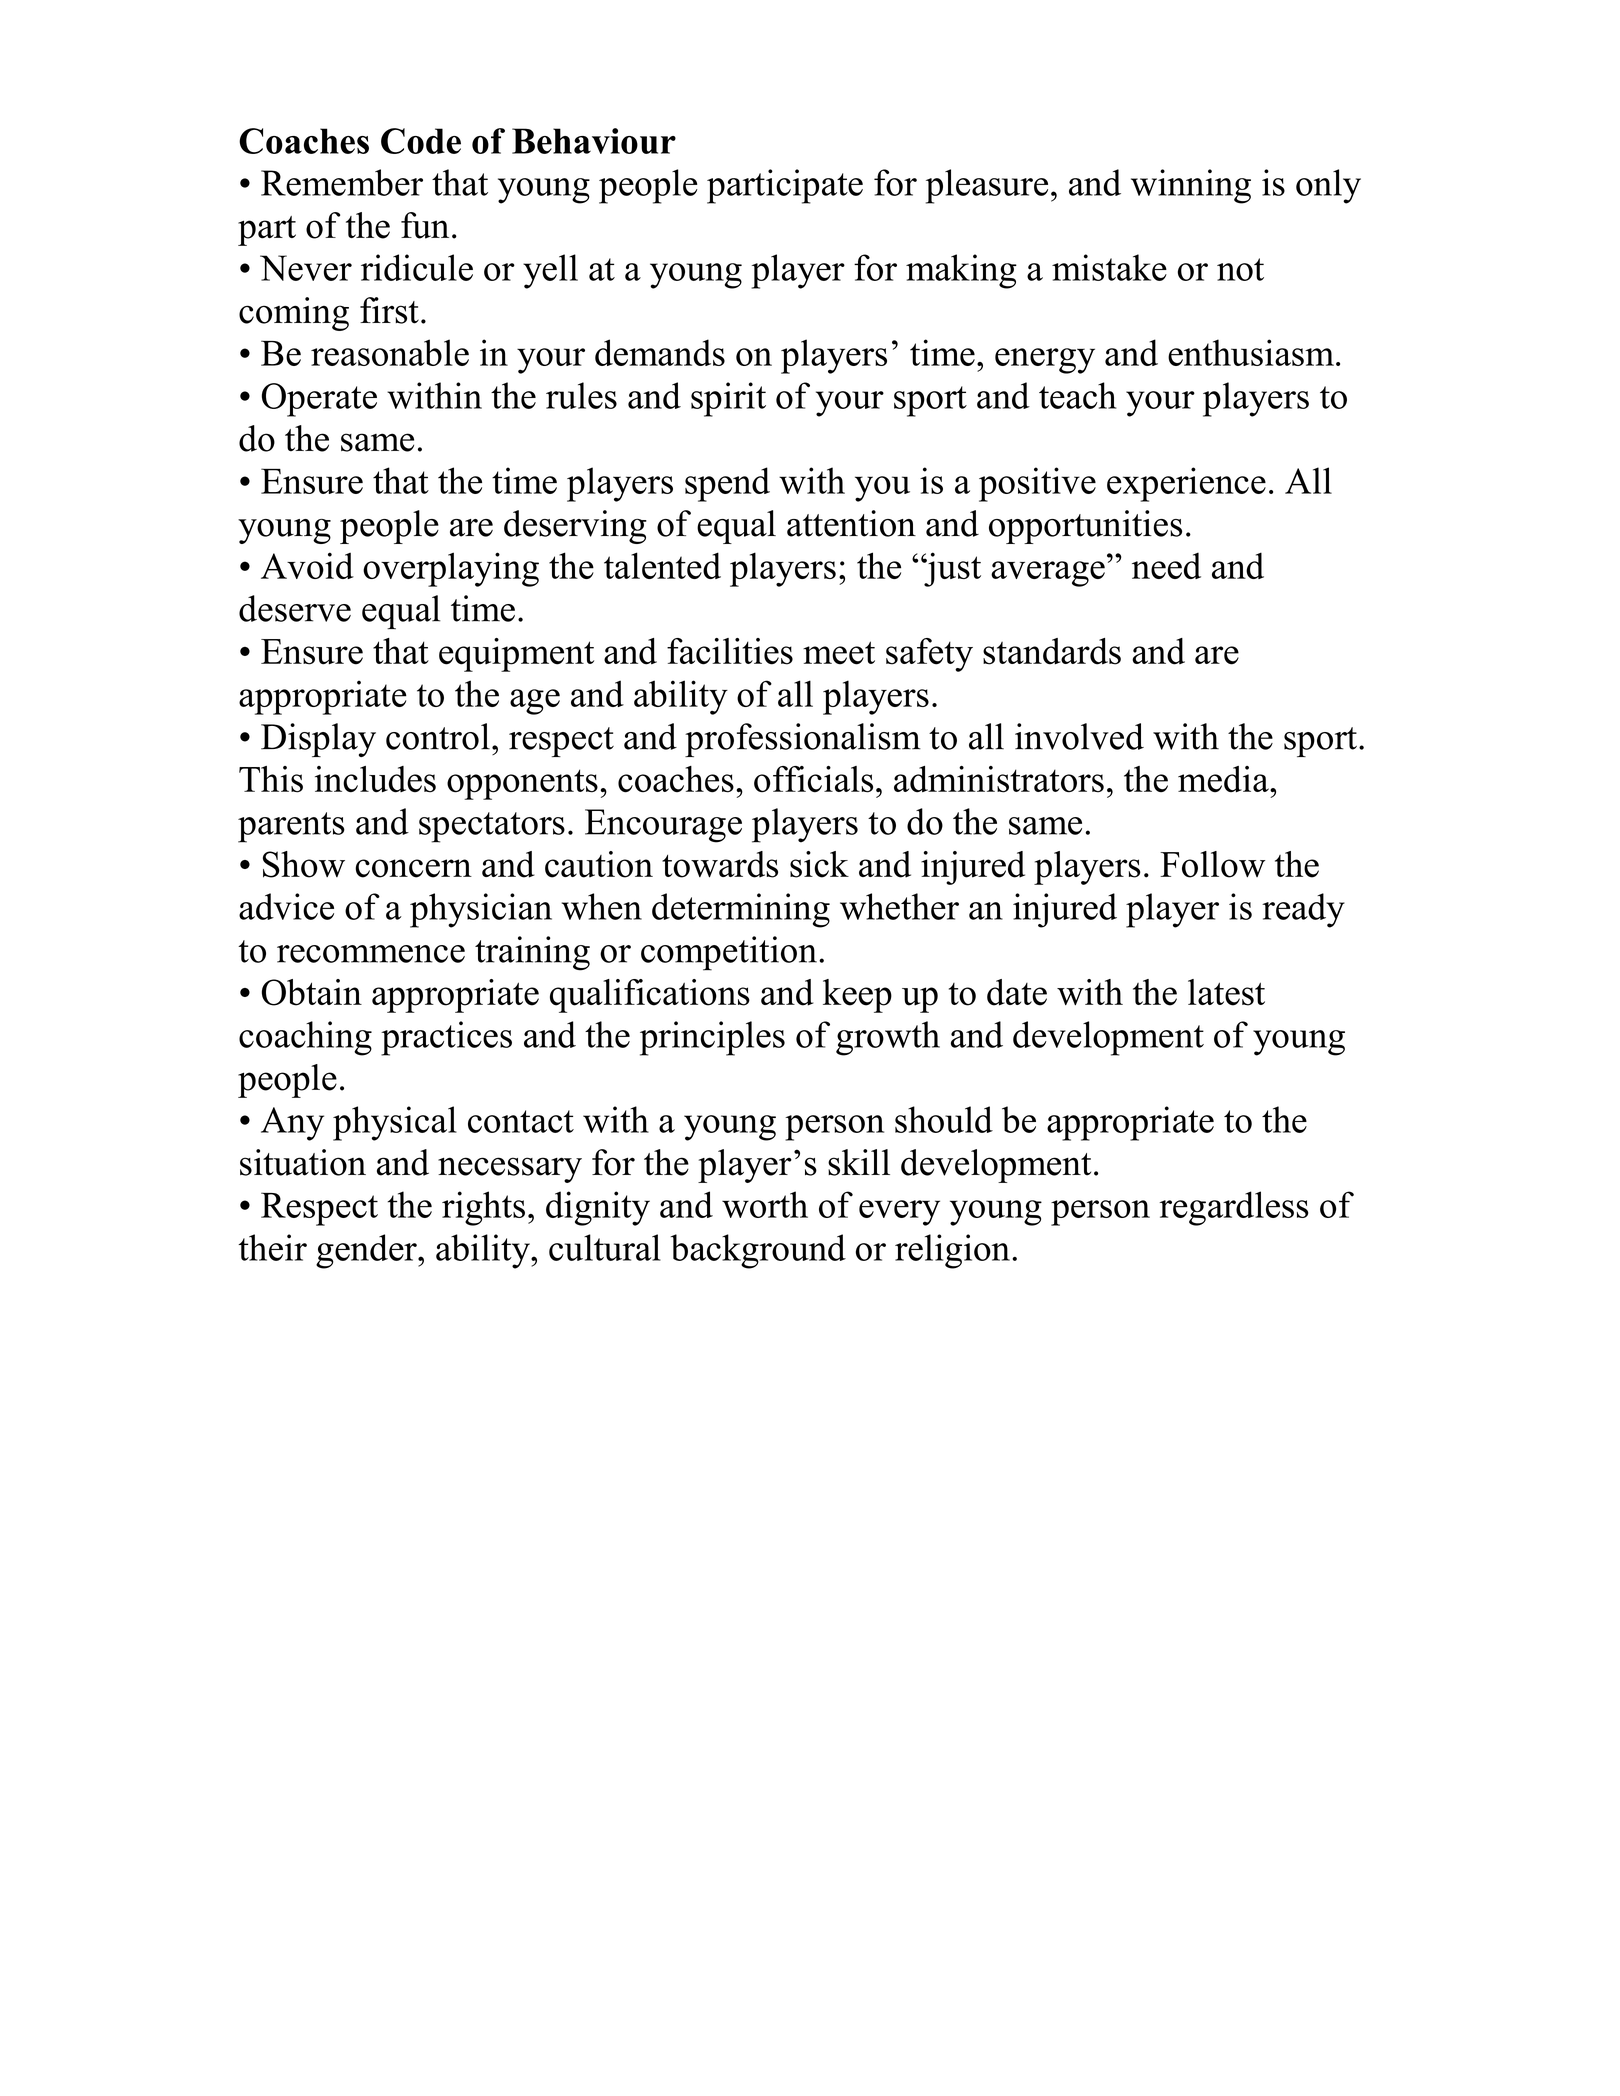  I want to click on involved, so click(1079, 736).
